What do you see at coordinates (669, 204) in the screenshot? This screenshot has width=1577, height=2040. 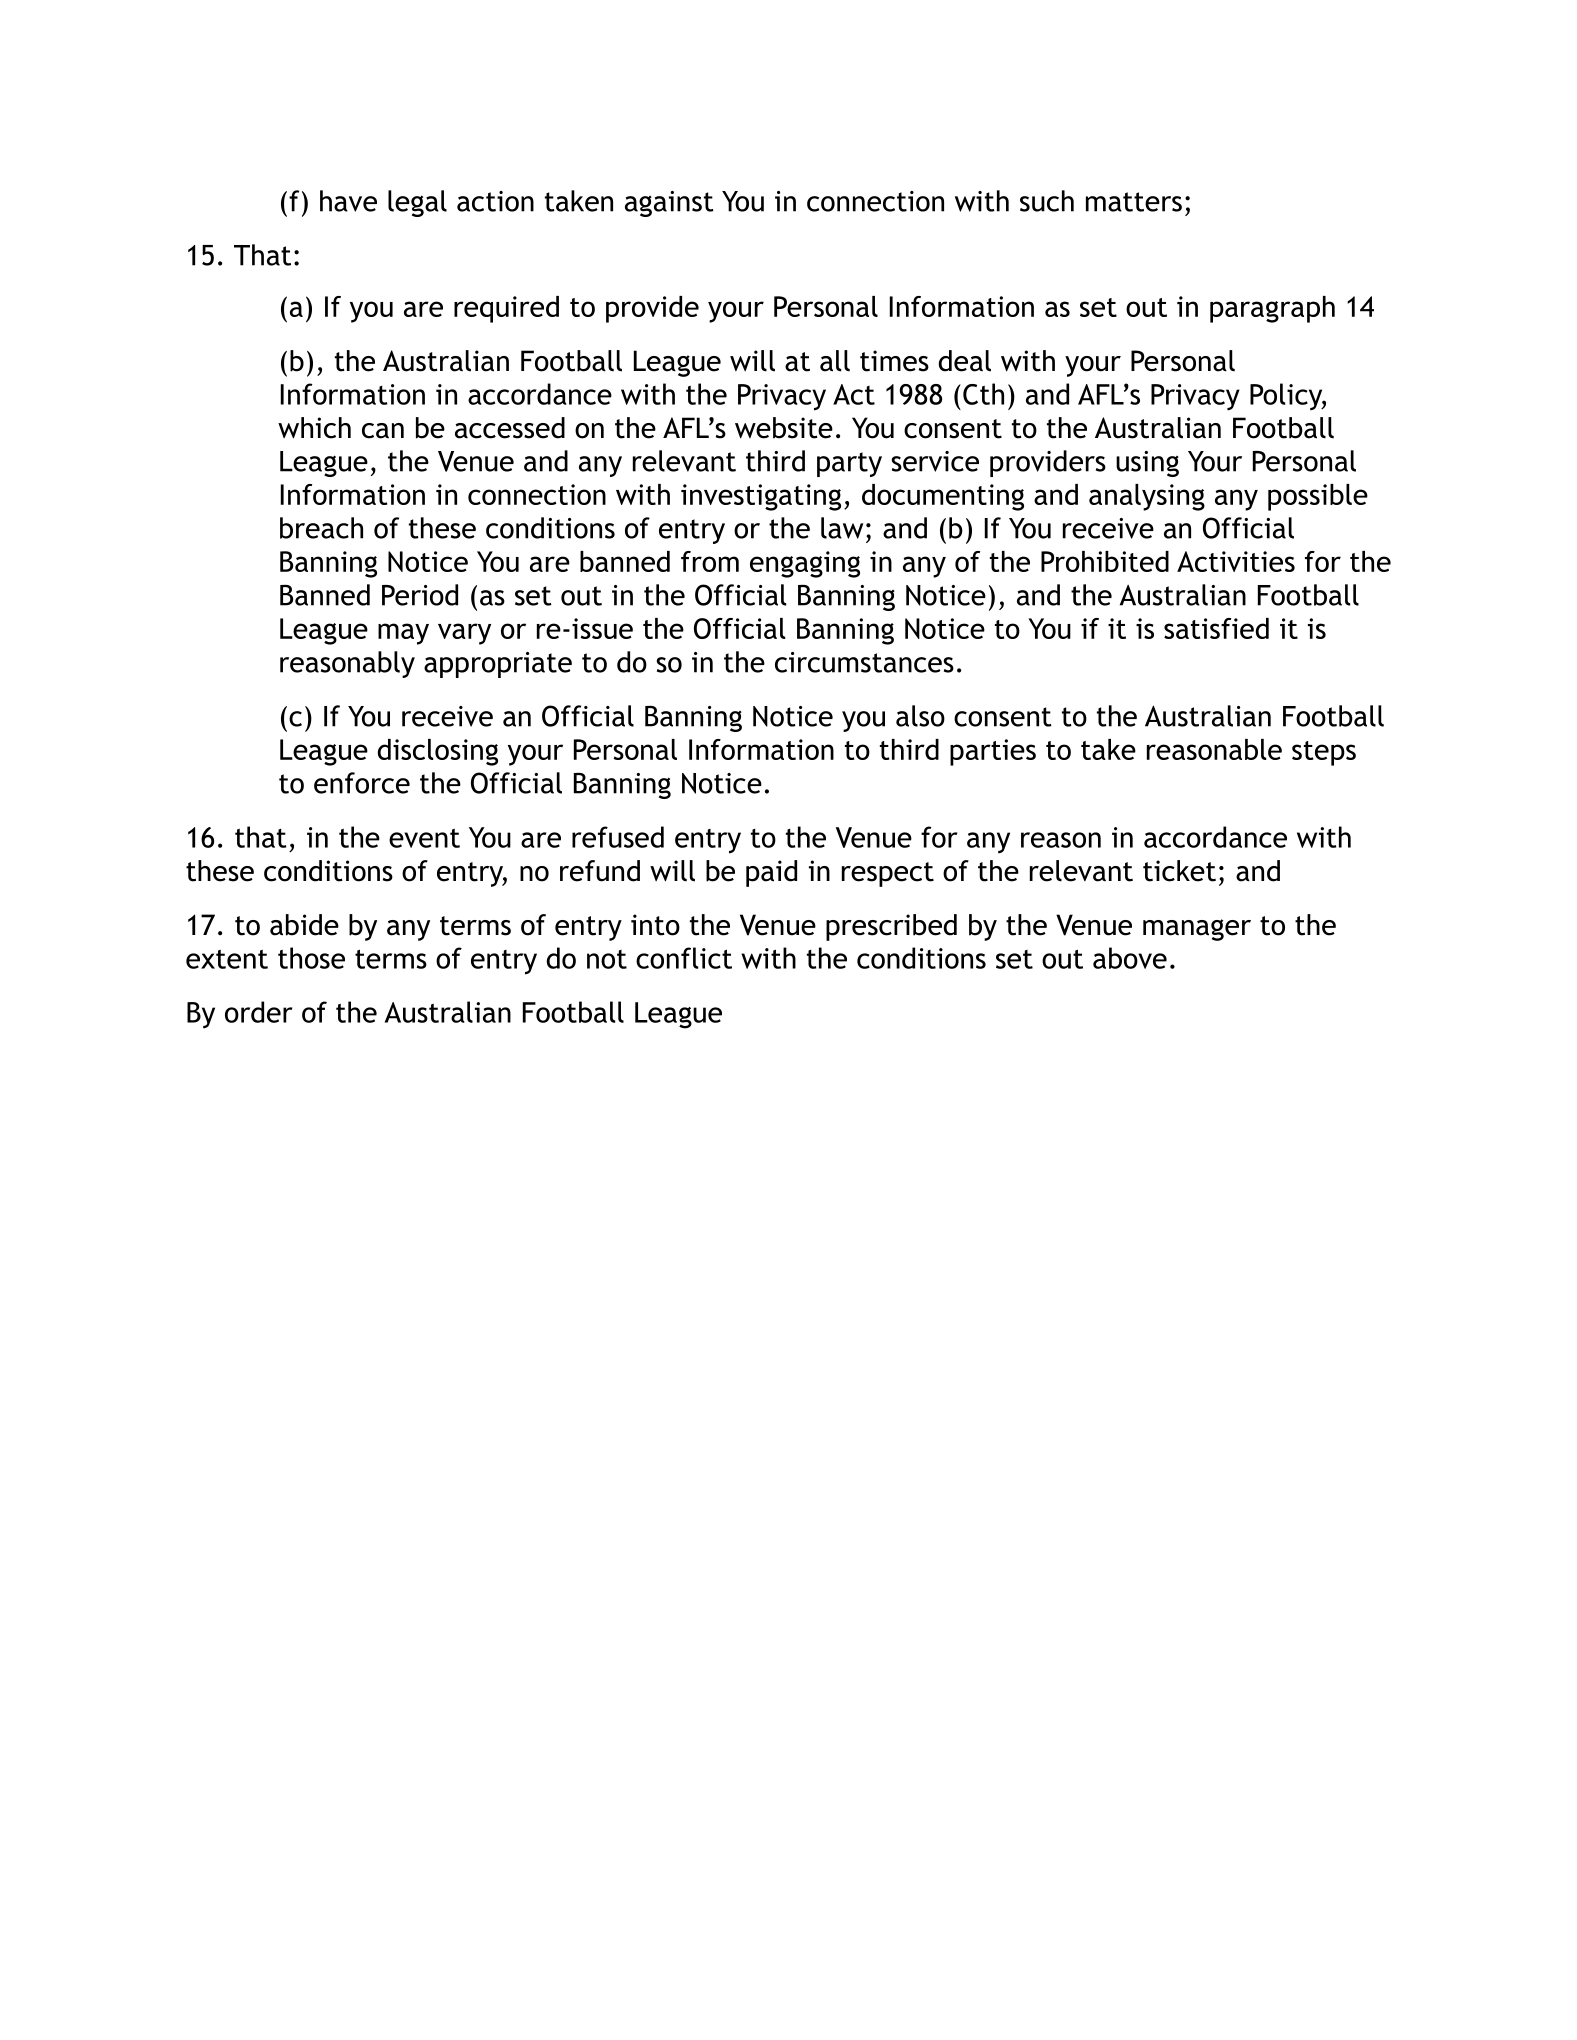 I see `against` at bounding box center [669, 204].
